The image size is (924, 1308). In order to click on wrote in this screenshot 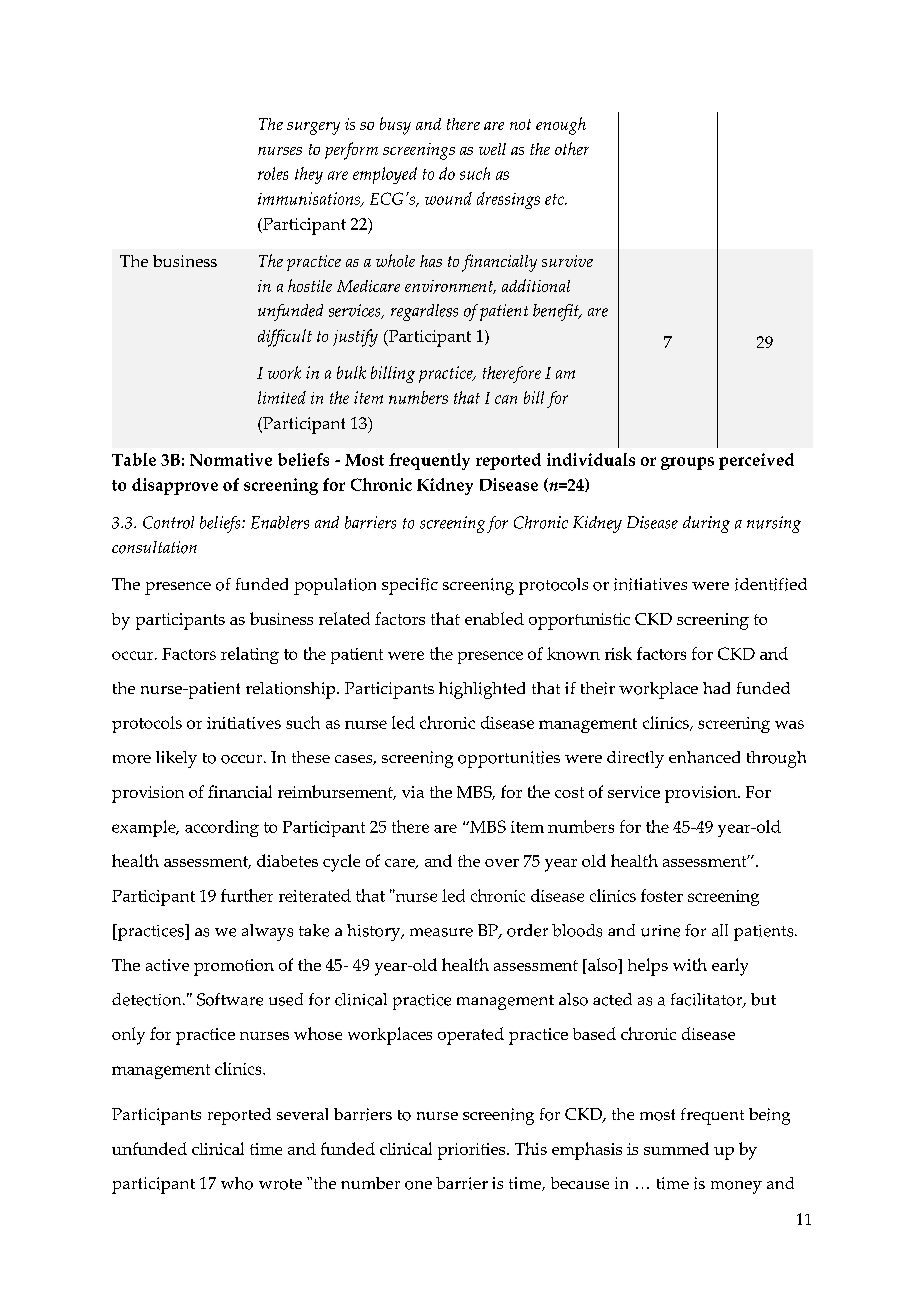, I will do `click(280, 1184)`.
